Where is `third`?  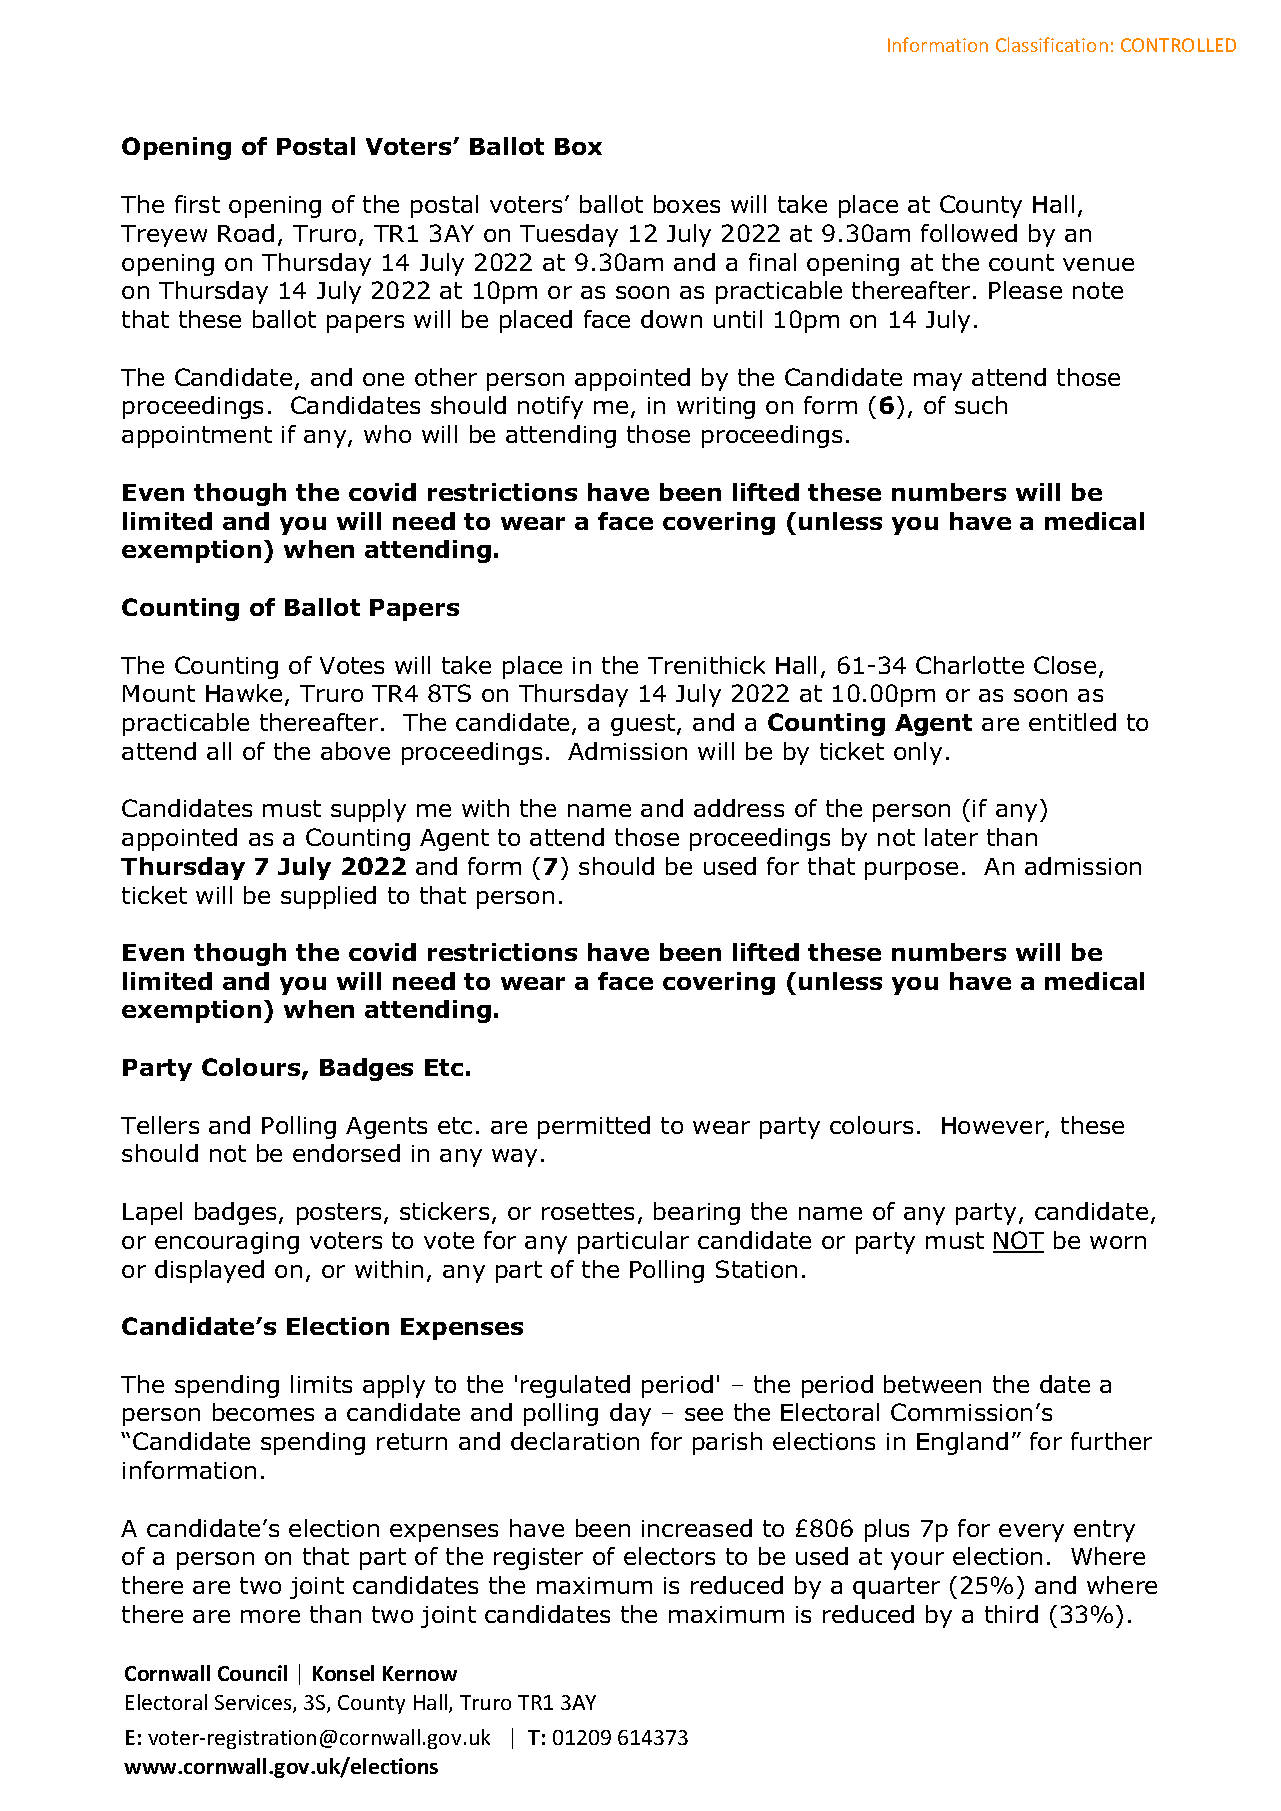 third is located at coordinates (1011, 1614).
